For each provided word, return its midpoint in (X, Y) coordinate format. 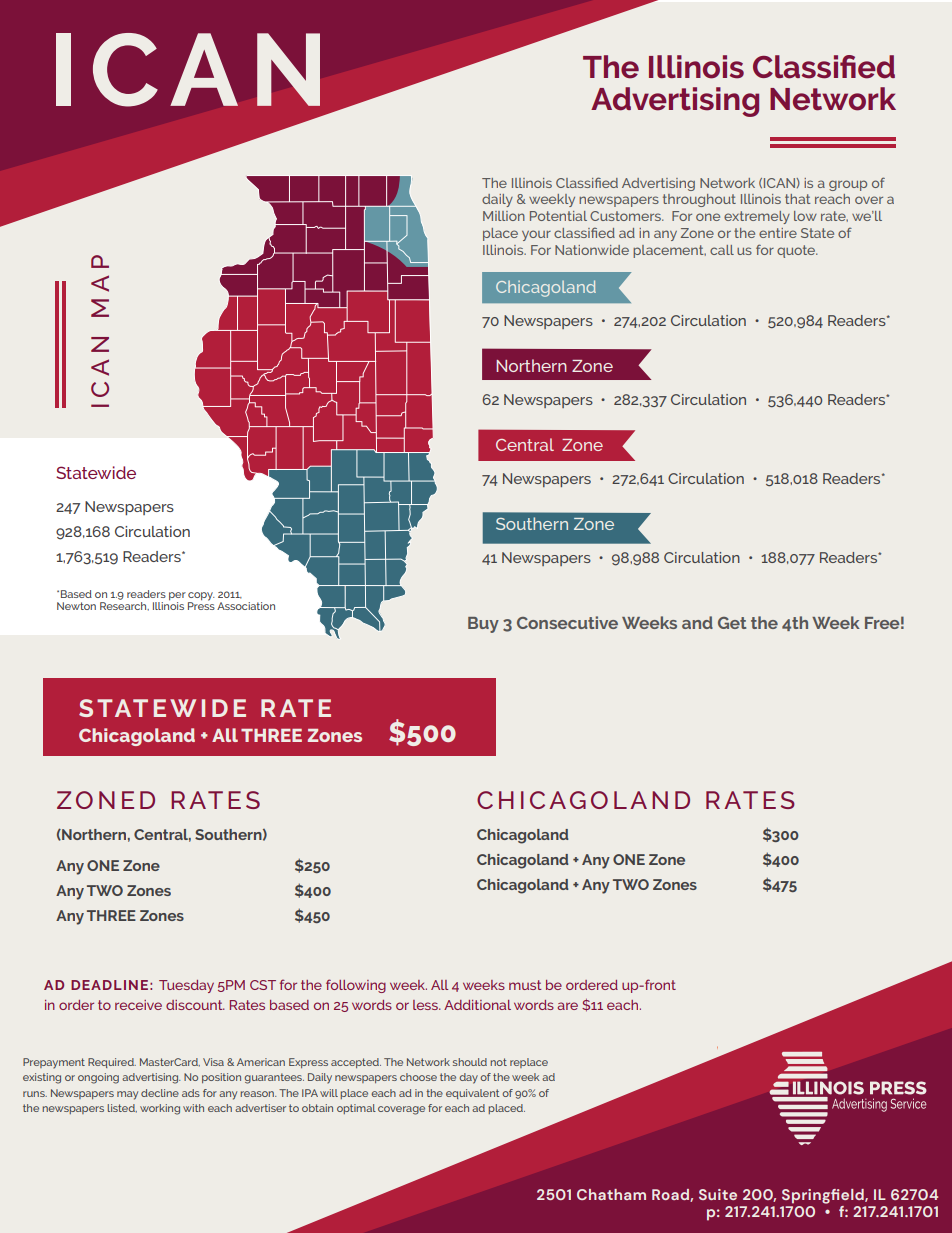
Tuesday (186, 986)
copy (201, 597)
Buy (483, 625)
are (567, 1006)
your (536, 235)
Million (504, 216)
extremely (757, 217)
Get (732, 623)
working (160, 1109)
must (525, 985)
